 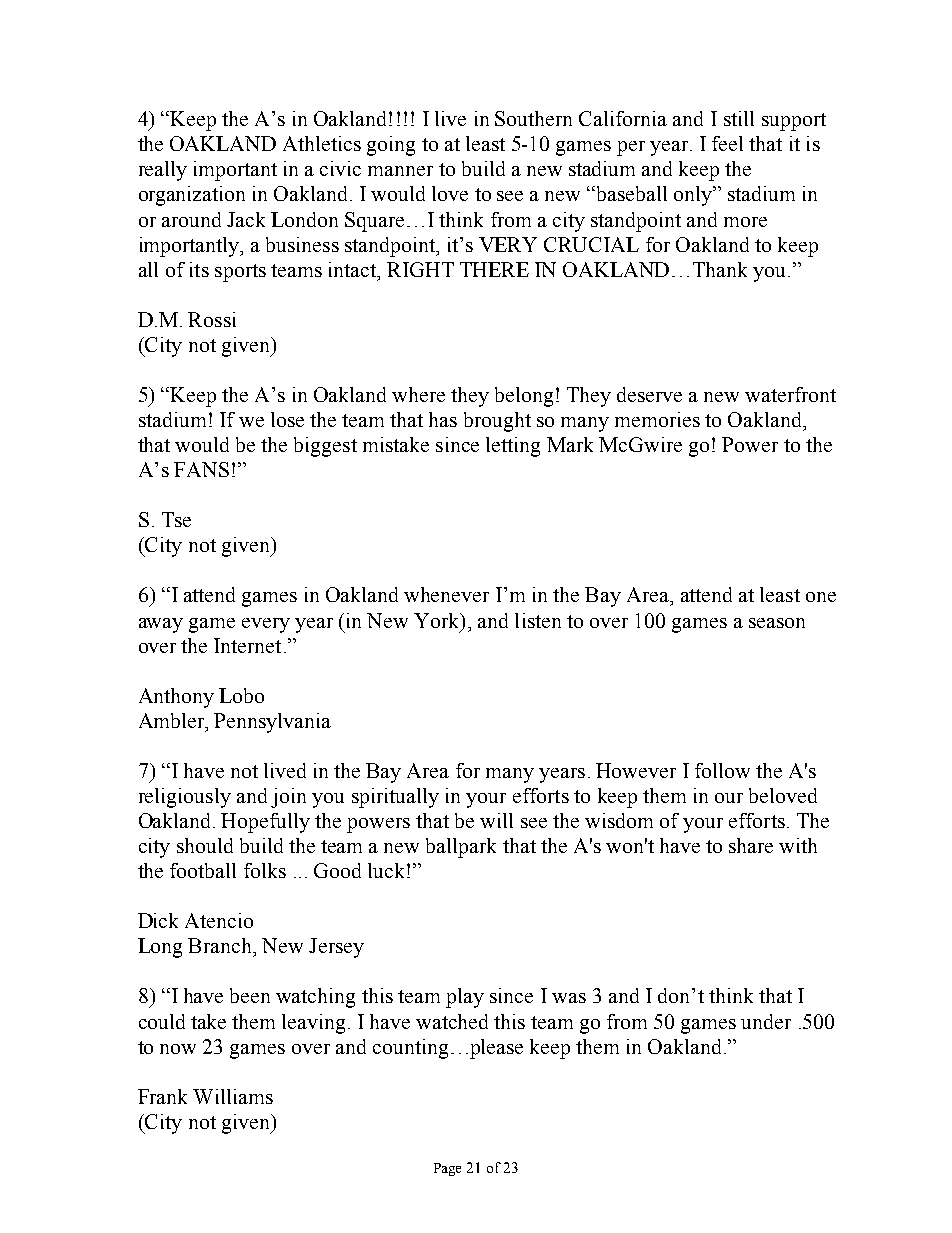 I want to click on ballpark, so click(x=461, y=848).
